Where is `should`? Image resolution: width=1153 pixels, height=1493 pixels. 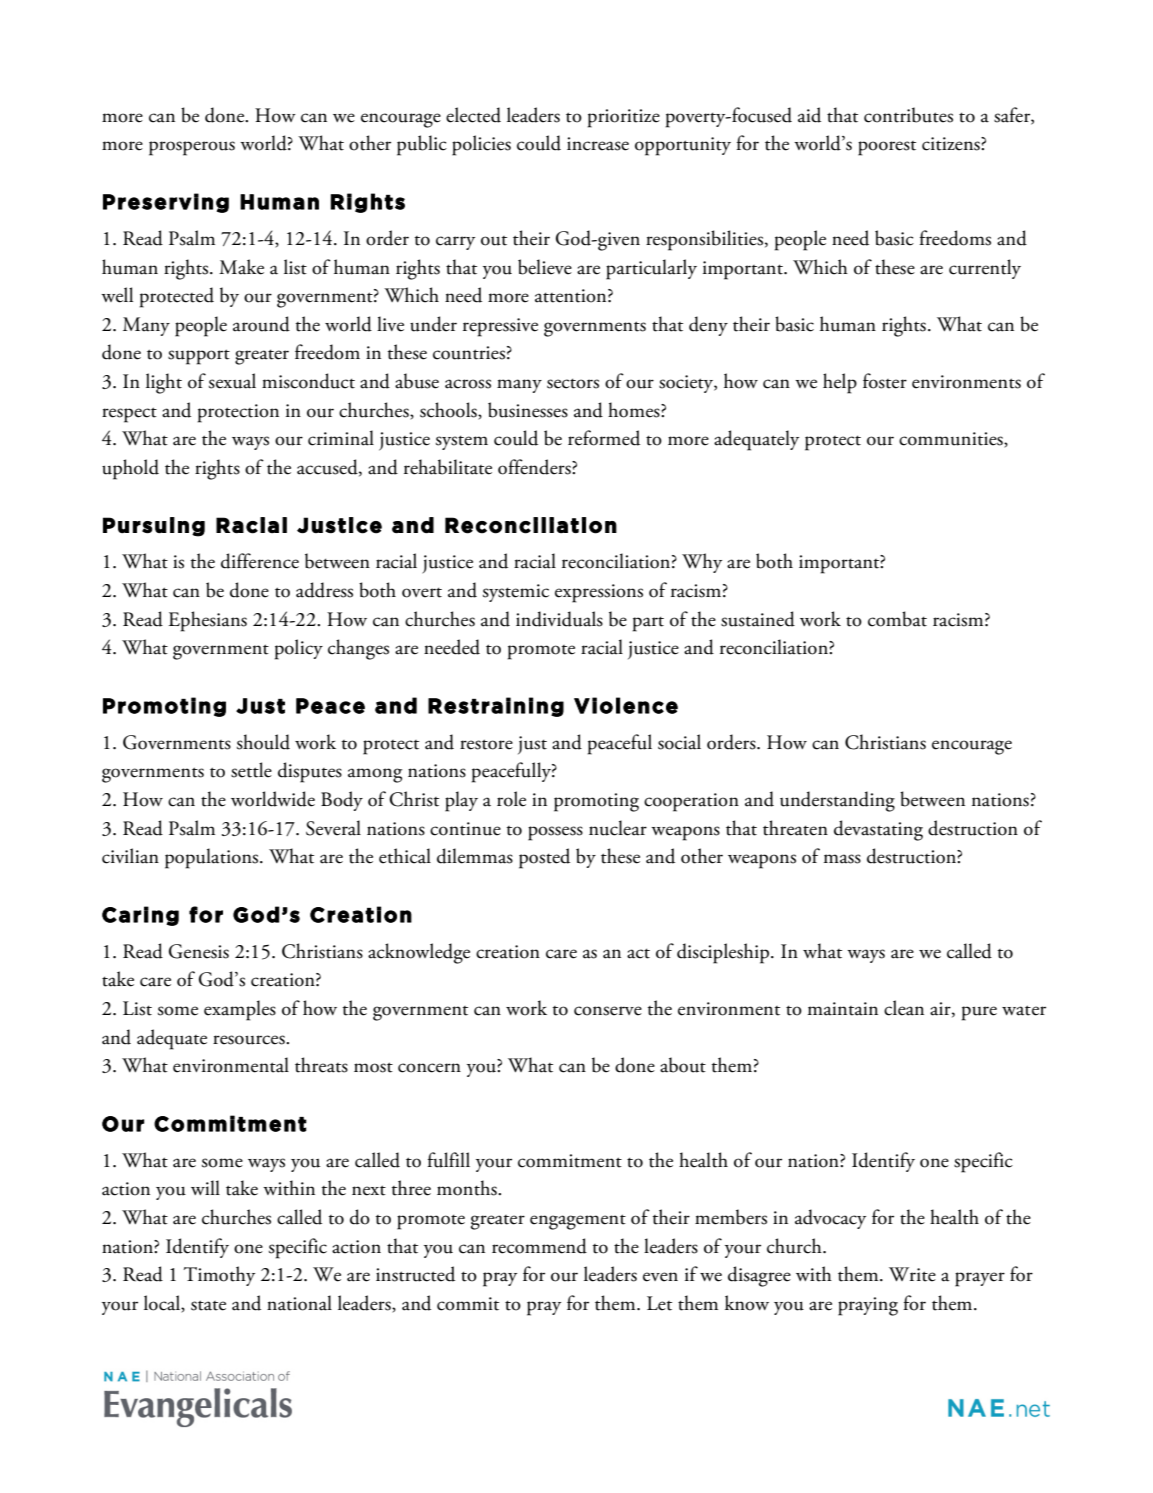
should is located at coordinates (263, 742).
